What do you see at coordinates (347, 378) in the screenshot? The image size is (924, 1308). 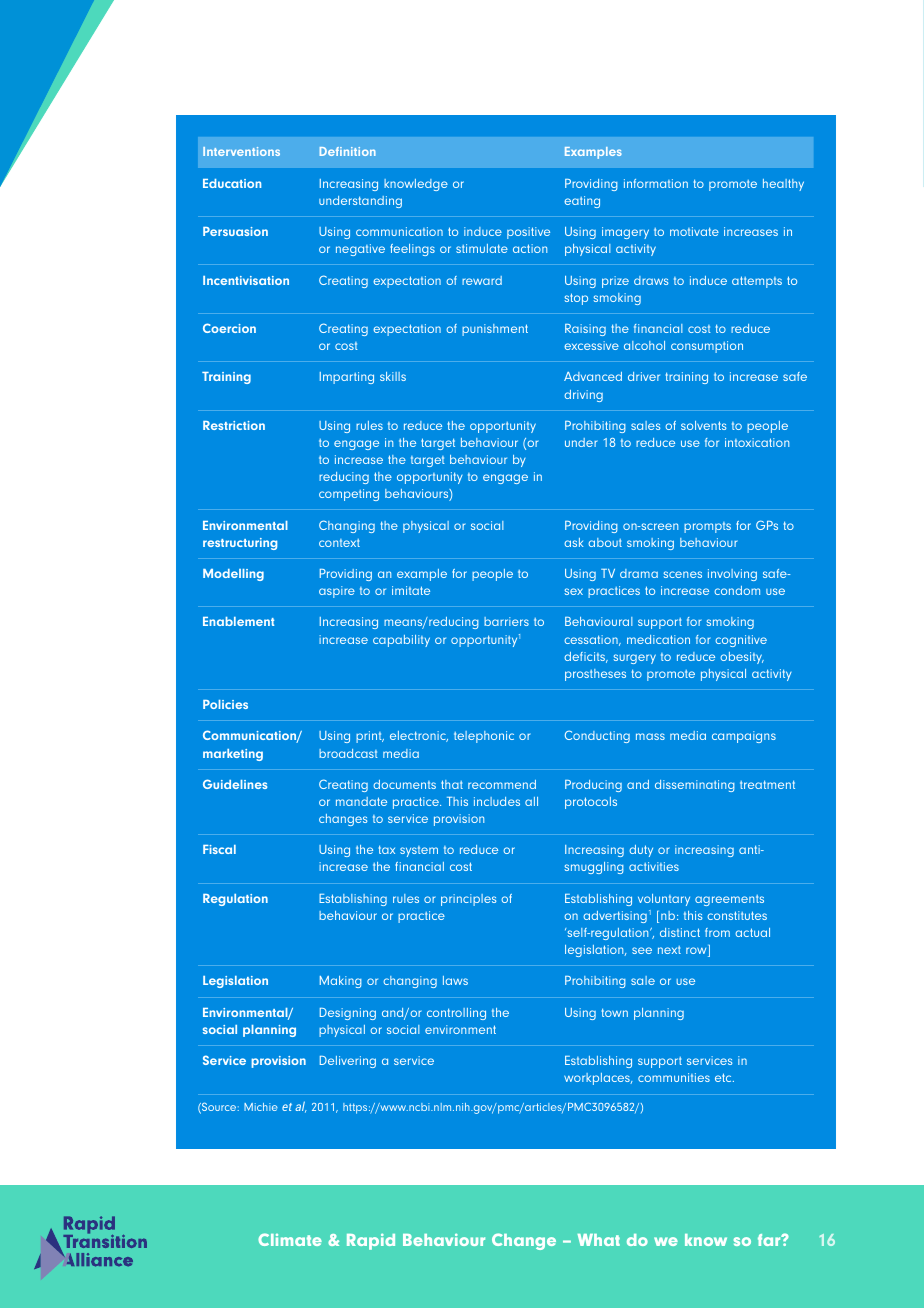 I see `Imparting` at bounding box center [347, 378].
